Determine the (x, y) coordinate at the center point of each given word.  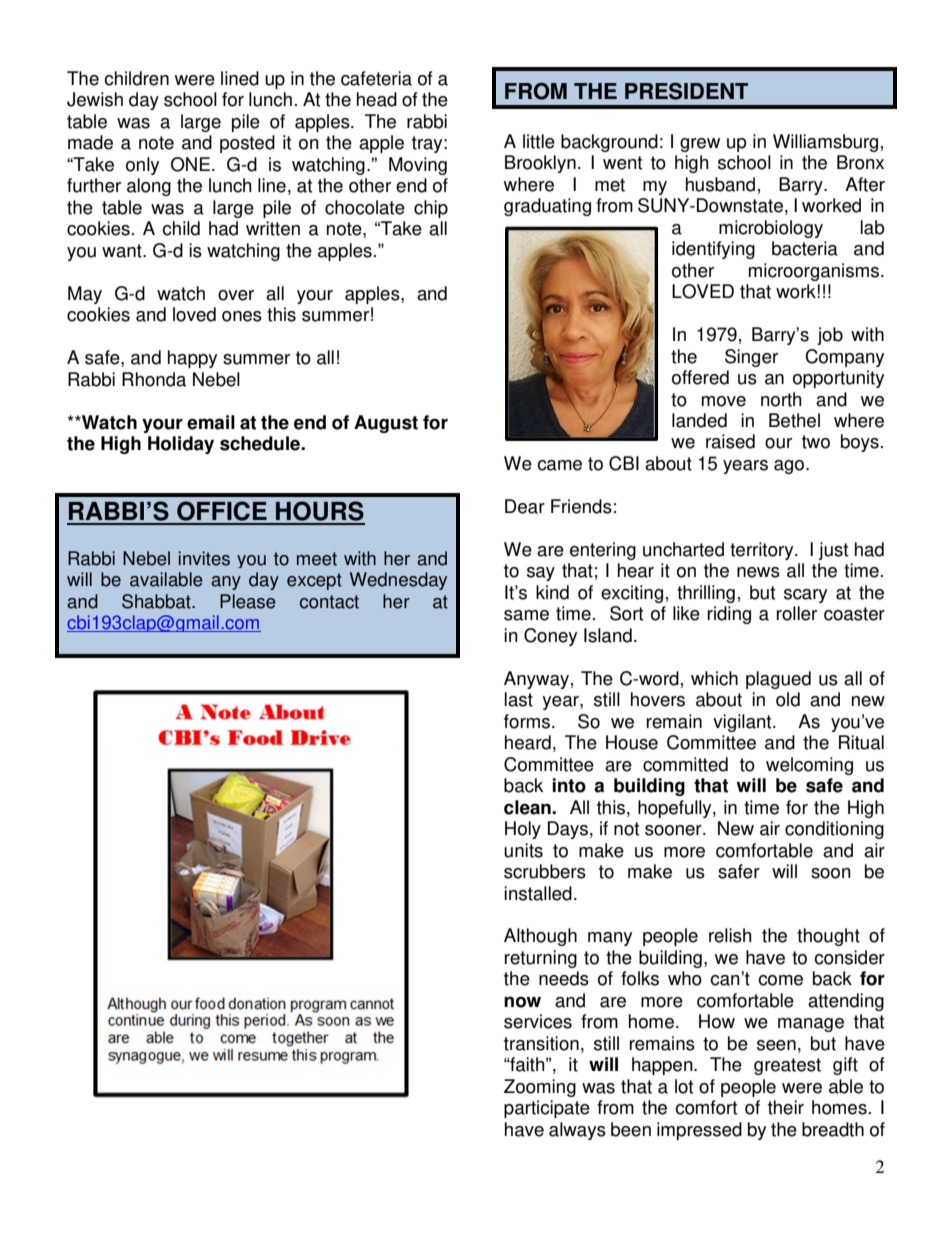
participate (547, 1109)
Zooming (540, 1088)
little (539, 141)
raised (730, 441)
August (386, 424)
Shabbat (157, 601)
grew (700, 145)
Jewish (95, 99)
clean (528, 807)
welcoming (809, 766)
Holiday (181, 445)
